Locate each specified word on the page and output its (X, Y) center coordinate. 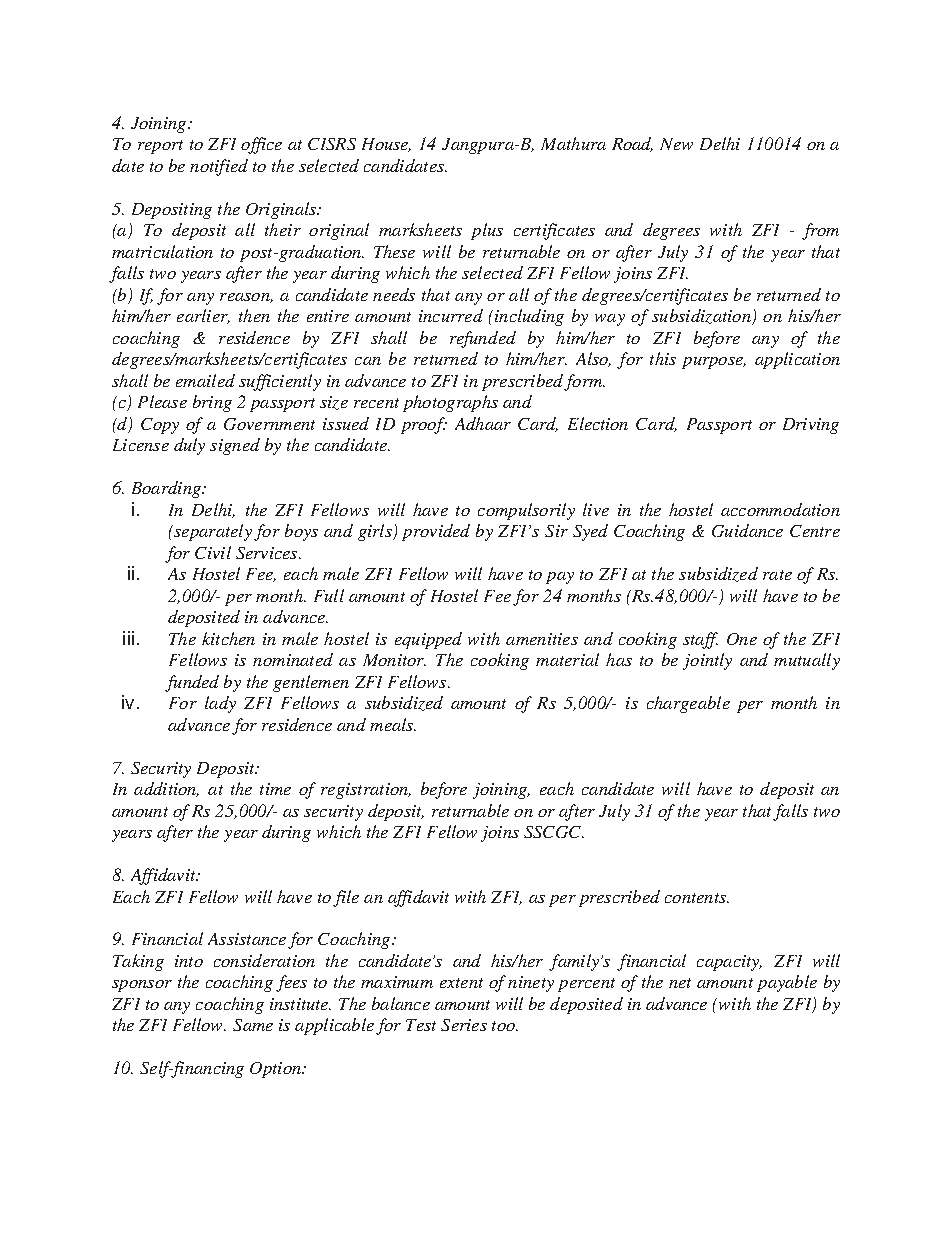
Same (253, 1025)
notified (219, 167)
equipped (428, 640)
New (676, 144)
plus (487, 231)
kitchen (228, 638)
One (742, 639)
